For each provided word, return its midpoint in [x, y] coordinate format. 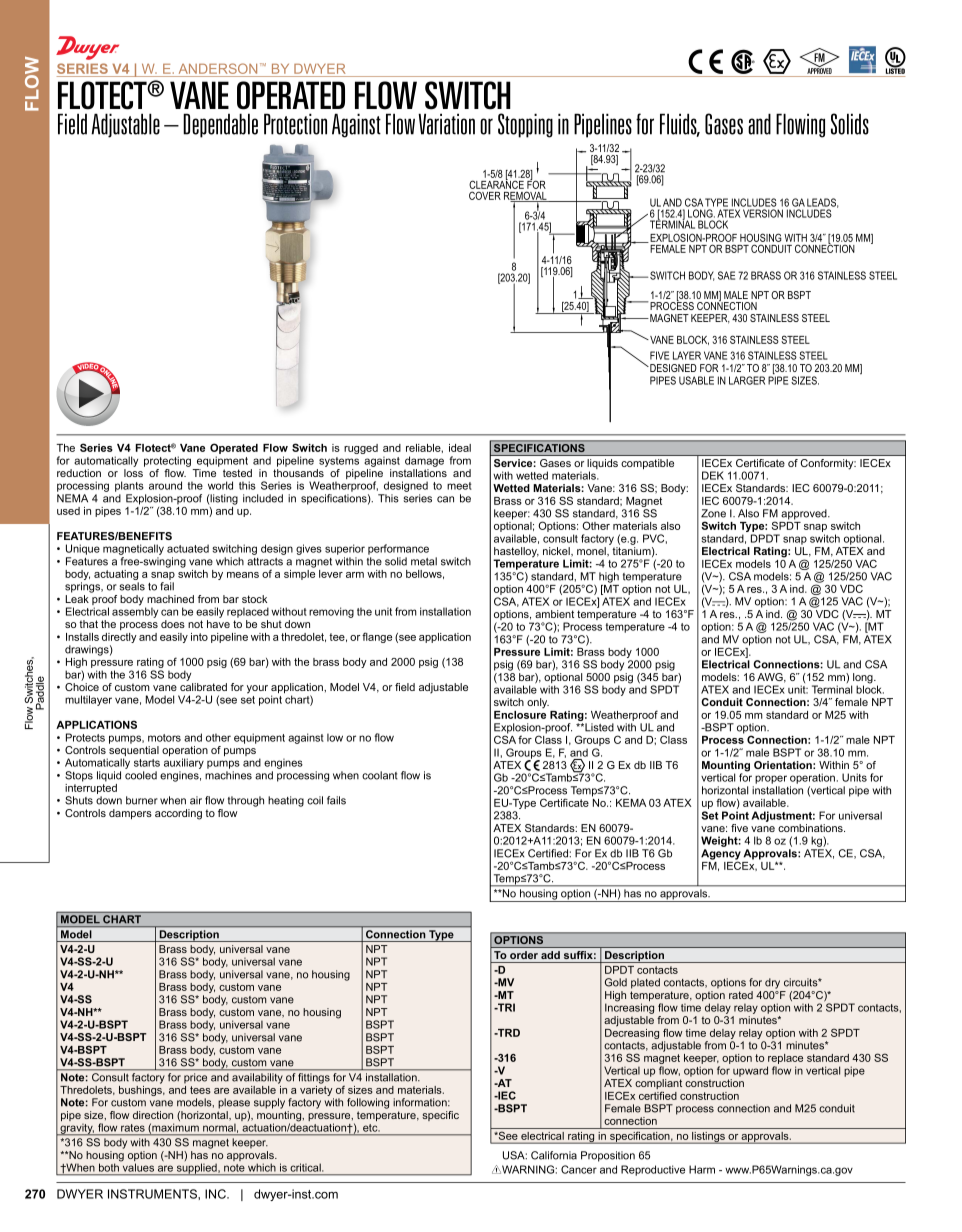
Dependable [220, 125]
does [173, 624]
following [368, 1103]
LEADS [823, 203]
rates [133, 1128]
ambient [554, 614]
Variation [446, 124]
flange [377, 637]
